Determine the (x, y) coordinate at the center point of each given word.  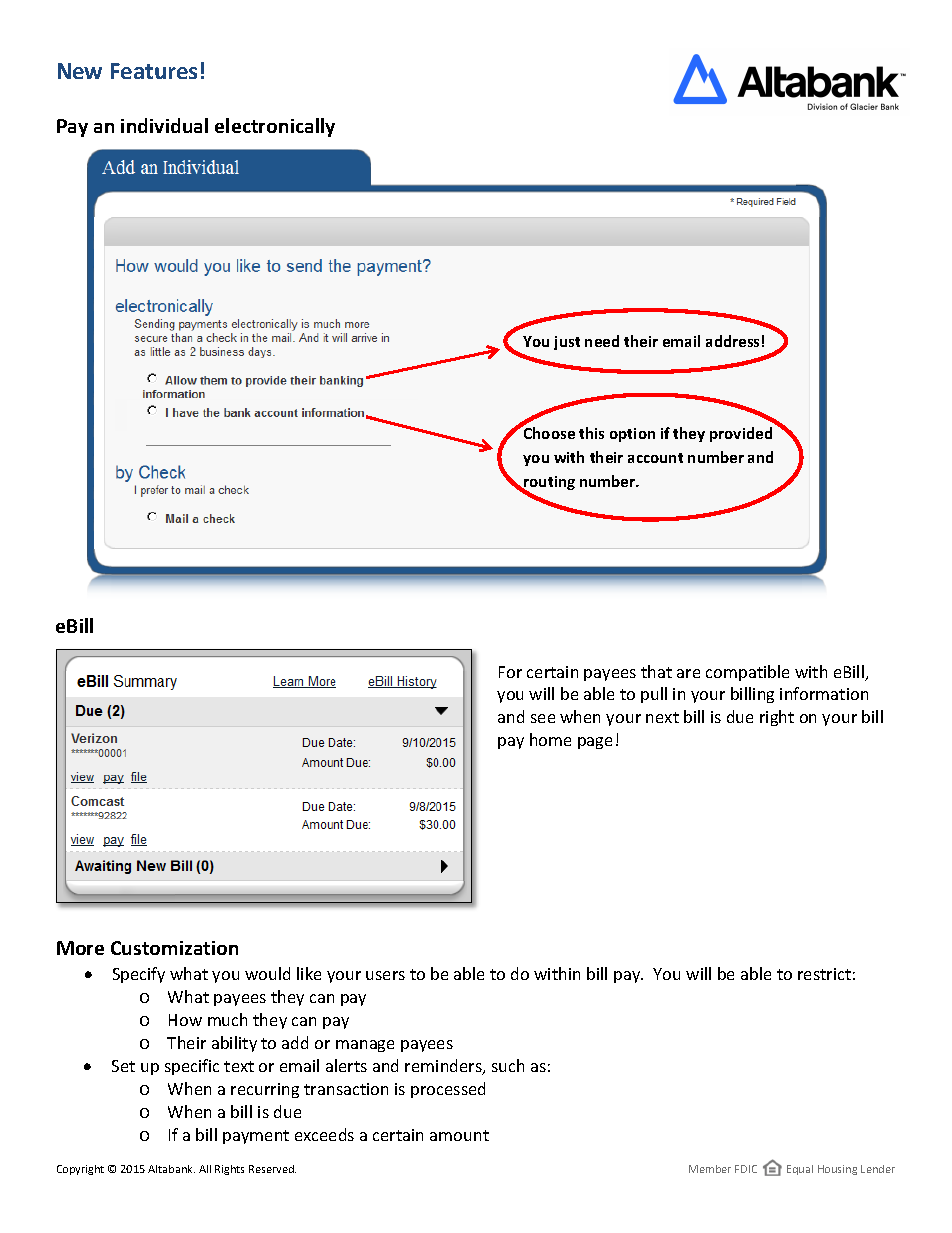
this (591, 433)
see (543, 718)
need (602, 341)
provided (741, 434)
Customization (174, 948)
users (385, 975)
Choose (548, 432)
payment (256, 1137)
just (567, 343)
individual (164, 125)
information (824, 693)
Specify (139, 975)
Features (154, 71)
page (595, 743)
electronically (275, 127)
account (655, 458)
